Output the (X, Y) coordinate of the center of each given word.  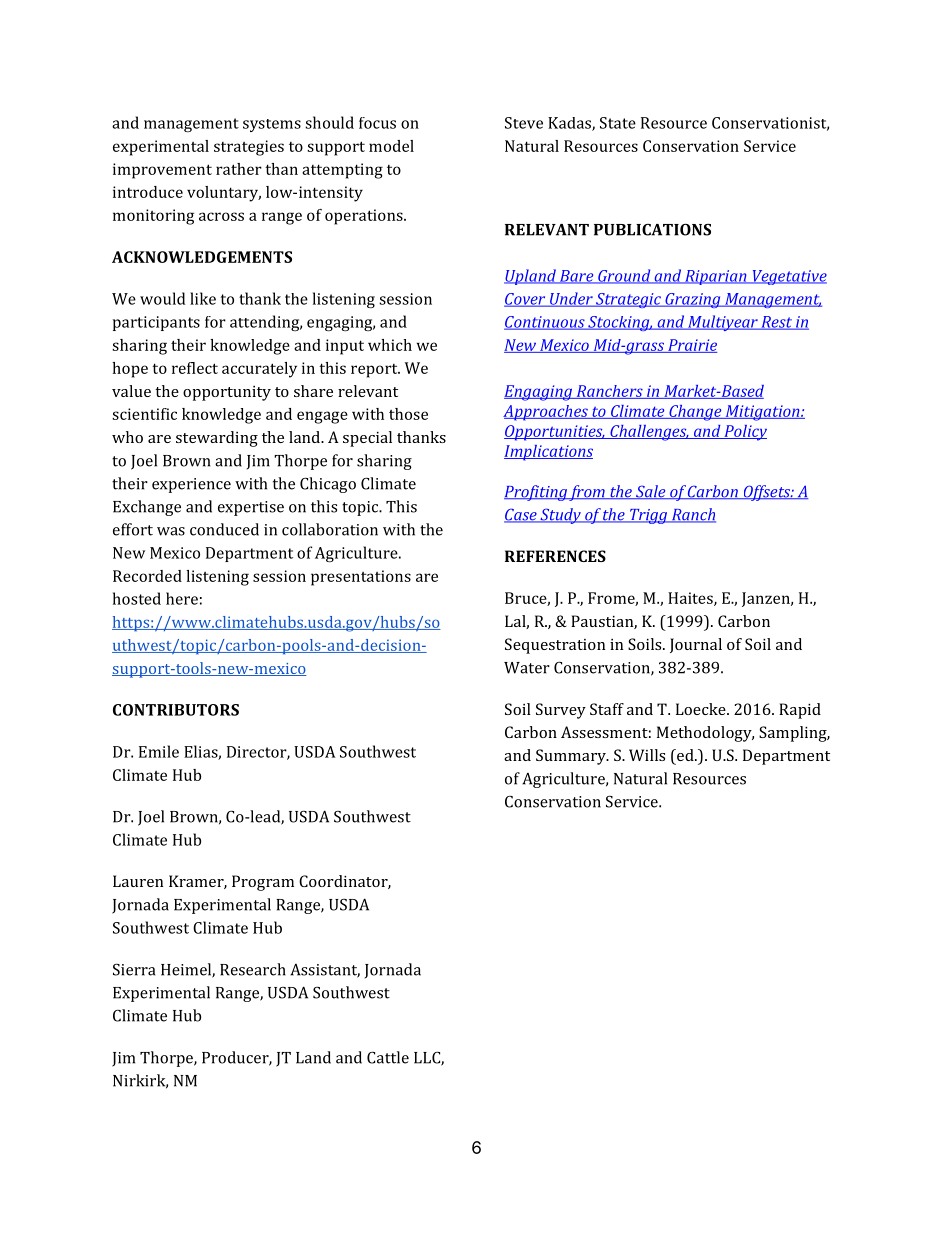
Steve (524, 123)
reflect (195, 368)
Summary (572, 757)
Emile (159, 751)
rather (239, 169)
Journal (696, 645)
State (618, 123)
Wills (647, 755)
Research (253, 969)
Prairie (691, 346)
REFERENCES (555, 556)
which (390, 345)
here (182, 598)
